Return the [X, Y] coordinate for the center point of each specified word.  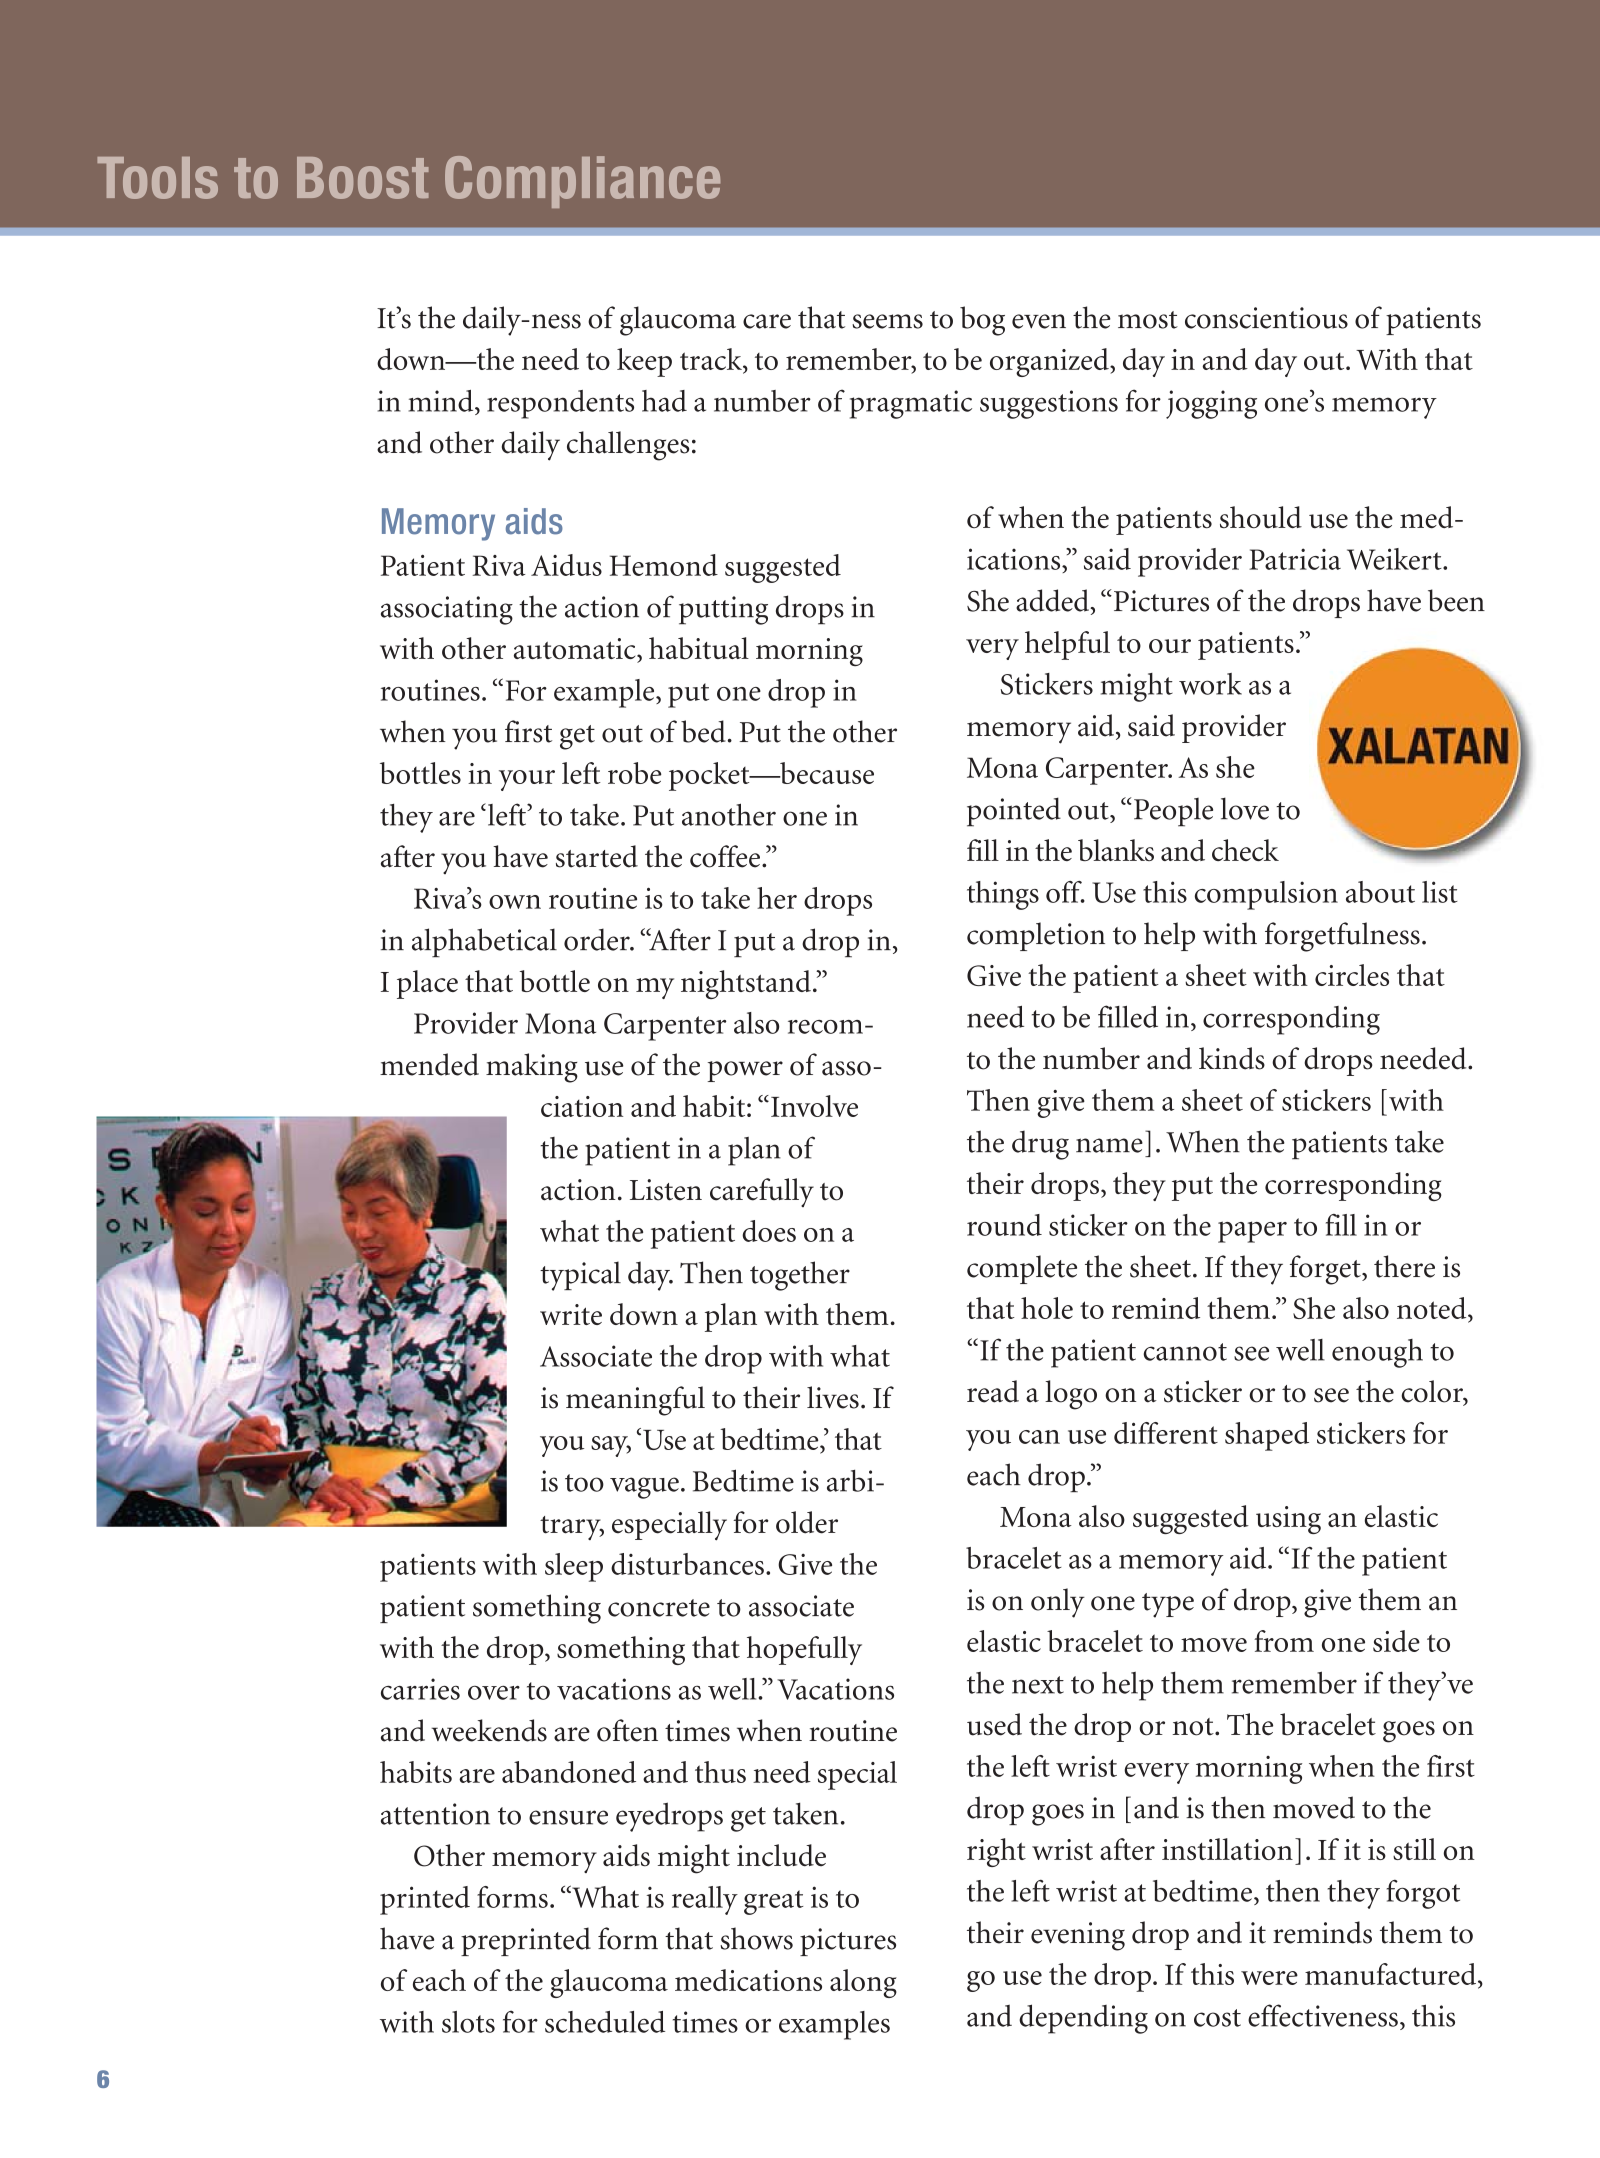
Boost [363, 178]
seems [887, 321]
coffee [725, 856]
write [571, 1314]
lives [833, 1397]
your [527, 780]
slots [468, 2022]
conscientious [1266, 318]
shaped [1267, 1436]
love [1245, 808]
